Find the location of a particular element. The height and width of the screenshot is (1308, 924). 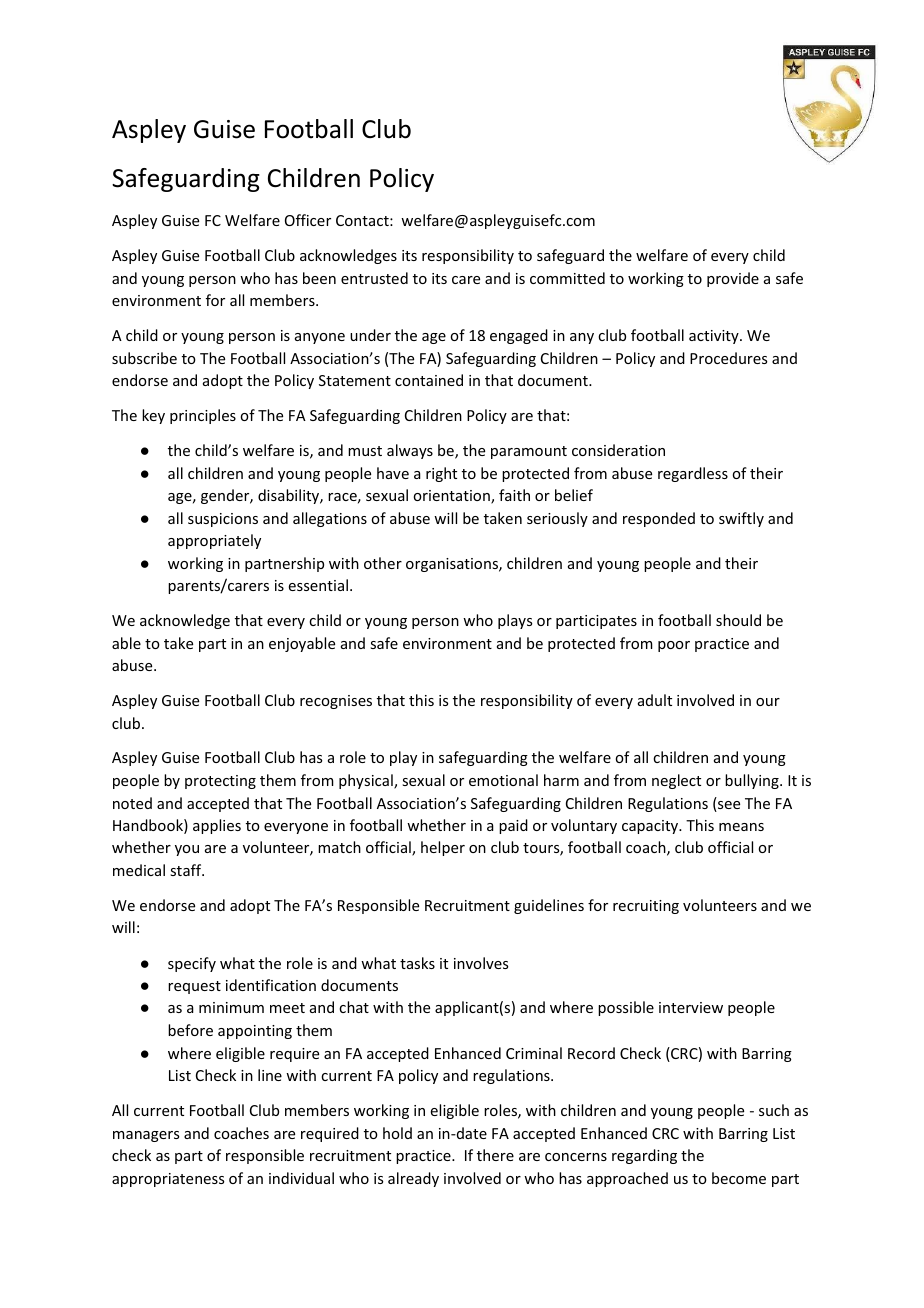

entrusted is located at coordinates (374, 278).
